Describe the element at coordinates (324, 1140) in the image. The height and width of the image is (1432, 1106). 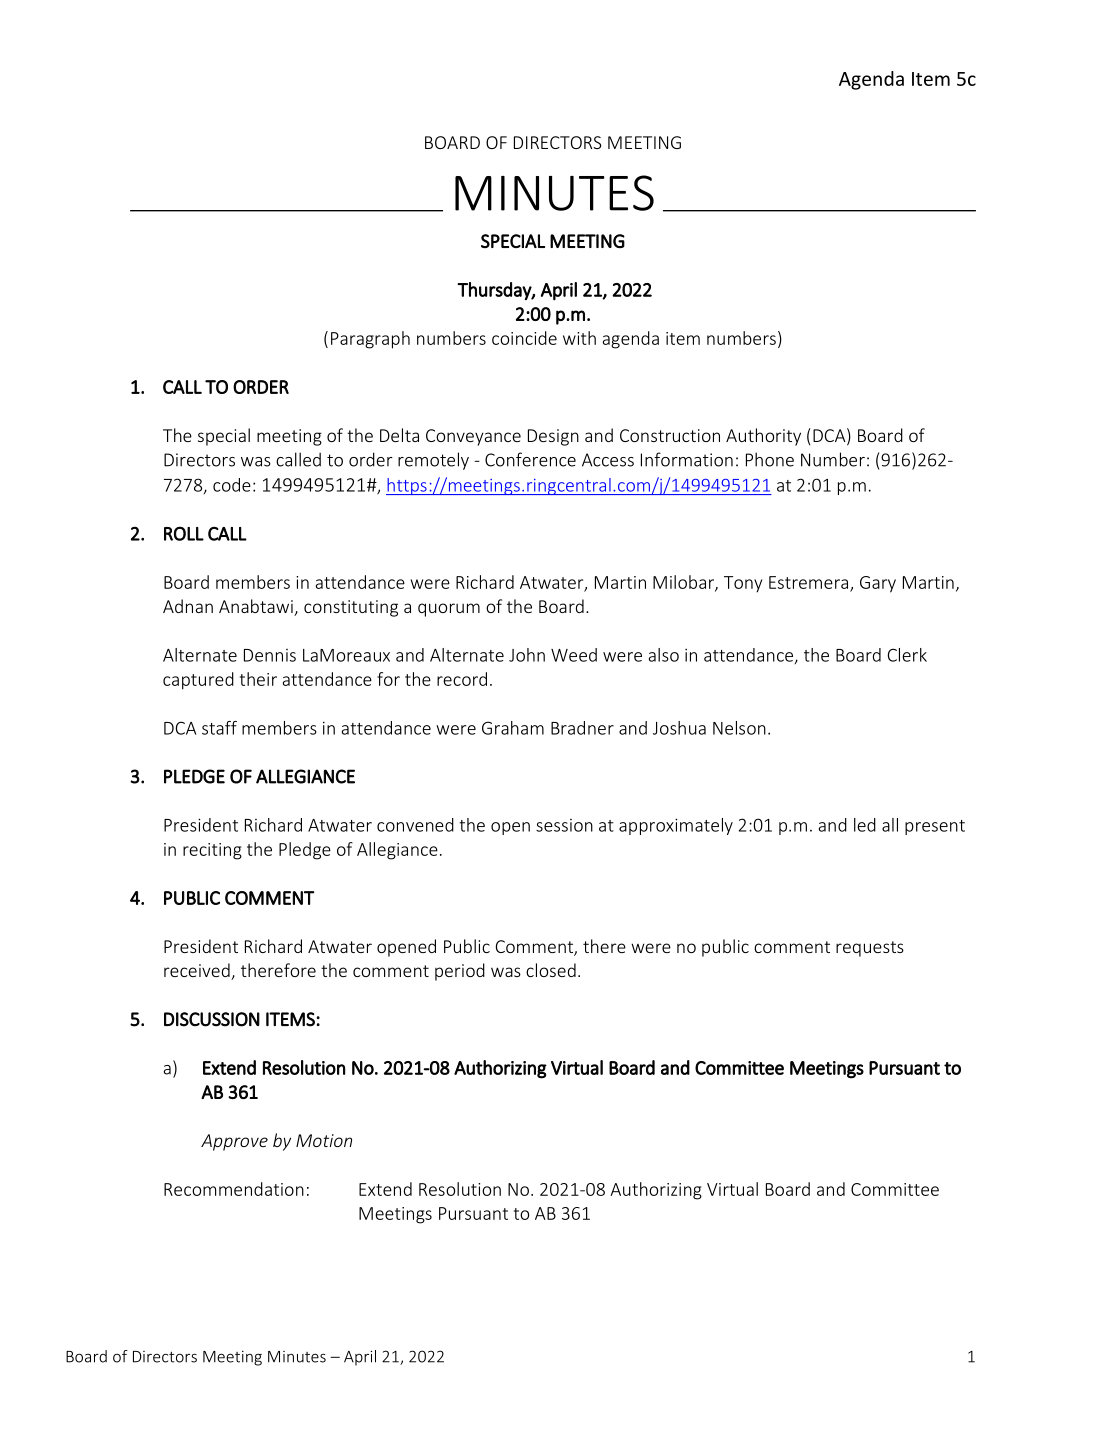
I see `Motion` at that location.
